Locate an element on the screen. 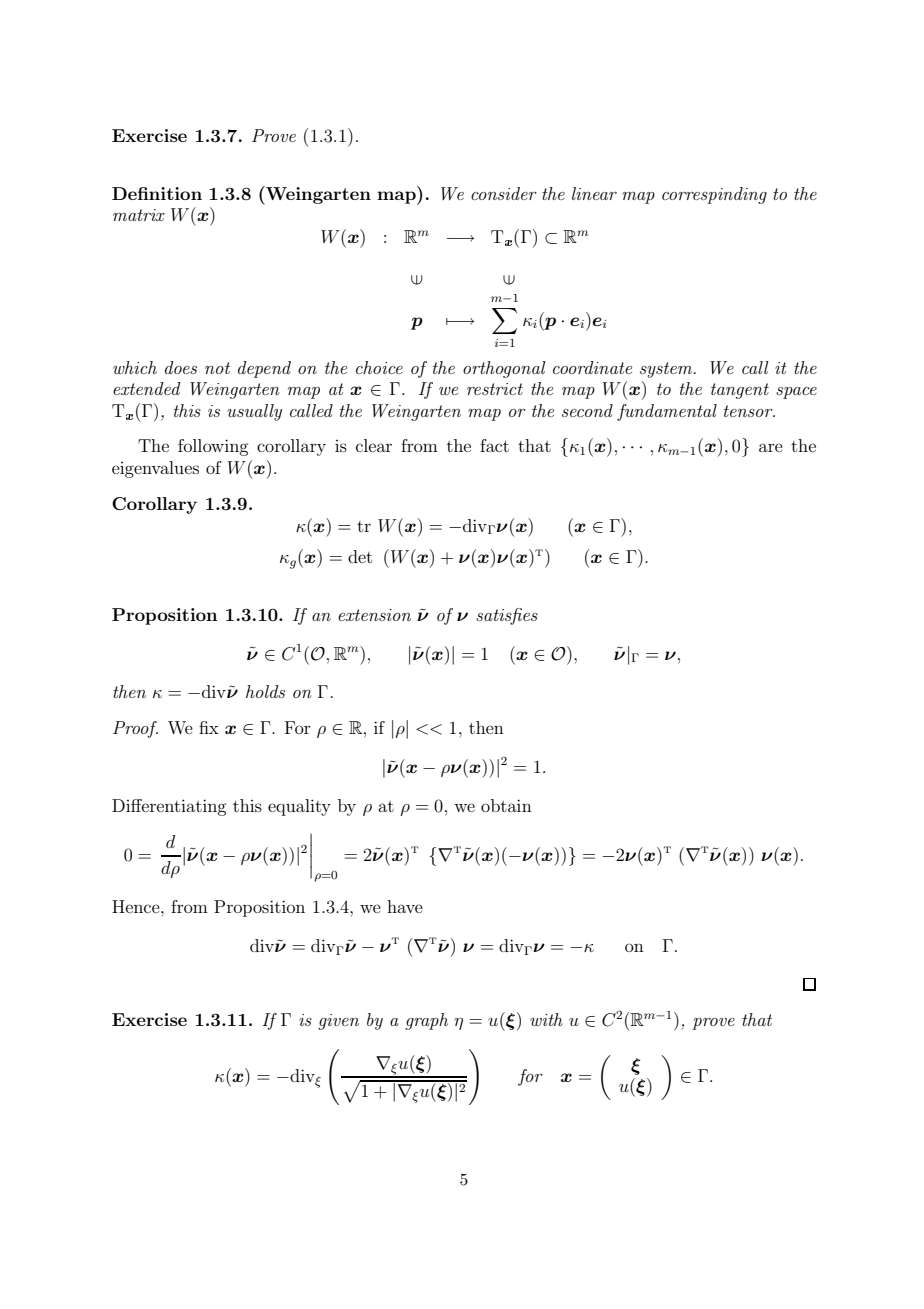  given is located at coordinates (338, 1022).
